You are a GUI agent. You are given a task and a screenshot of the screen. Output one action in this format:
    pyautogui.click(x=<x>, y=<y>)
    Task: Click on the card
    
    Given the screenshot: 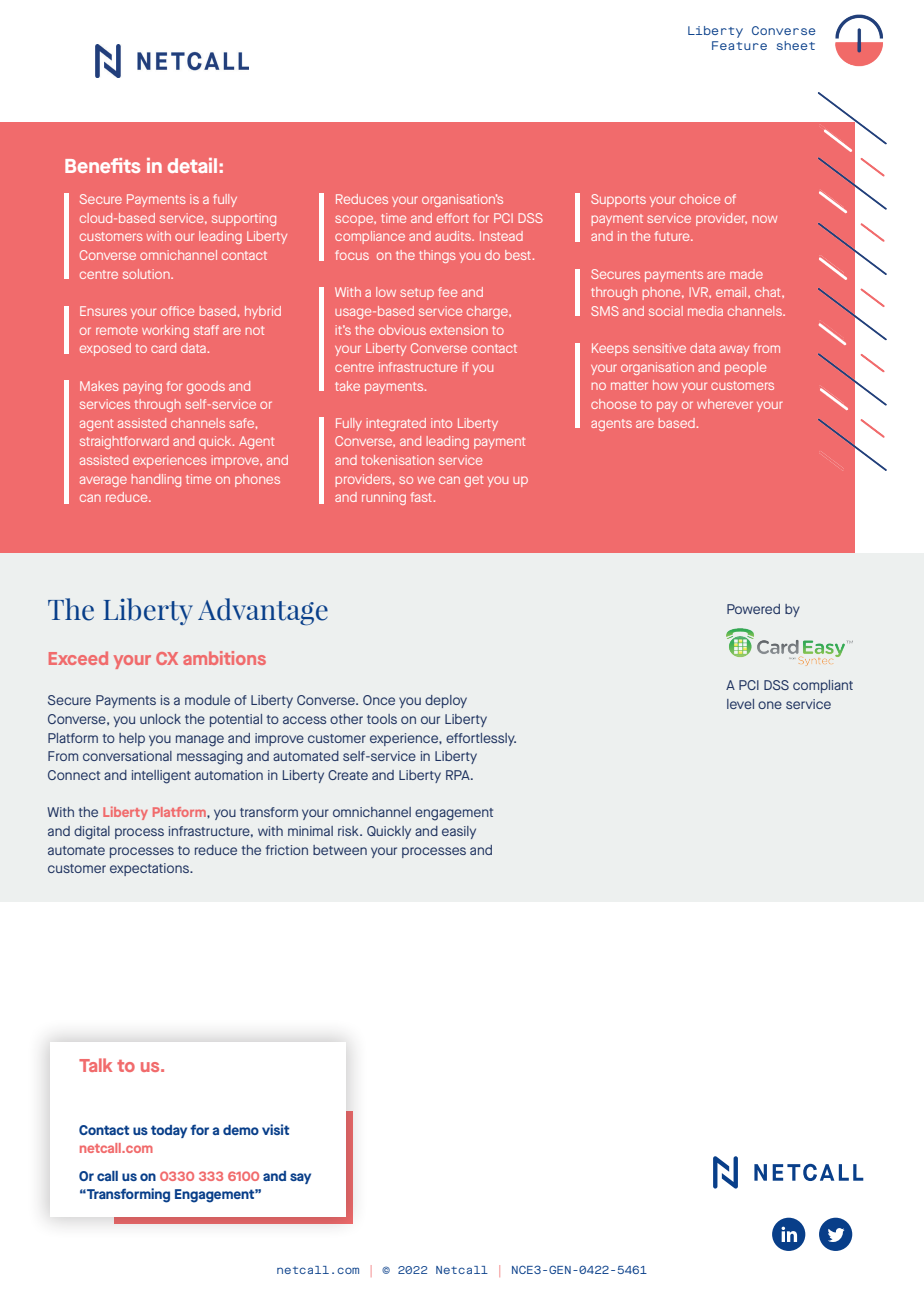 What is the action you would take?
    pyautogui.click(x=163, y=348)
